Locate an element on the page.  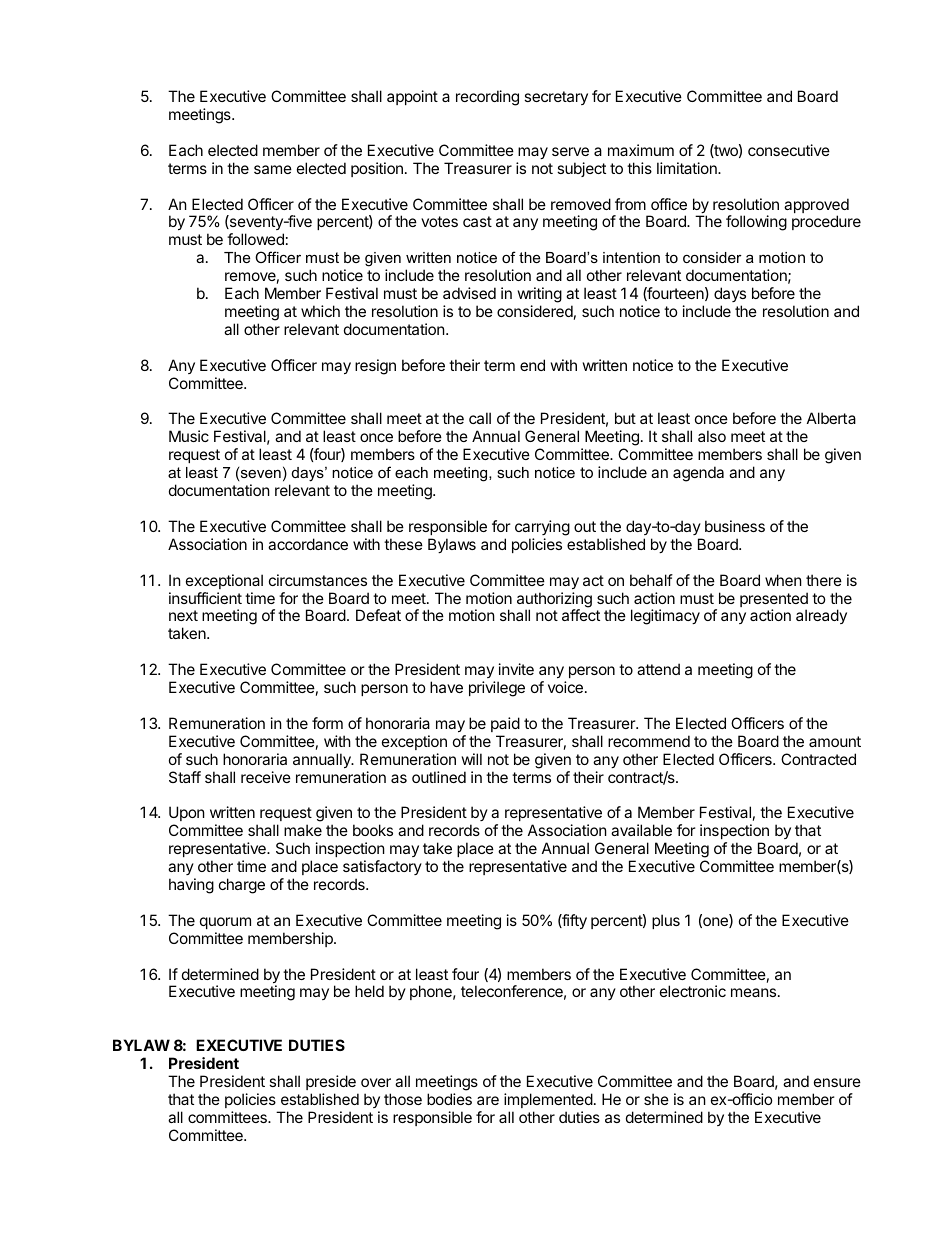
insufficient is located at coordinates (205, 598).
